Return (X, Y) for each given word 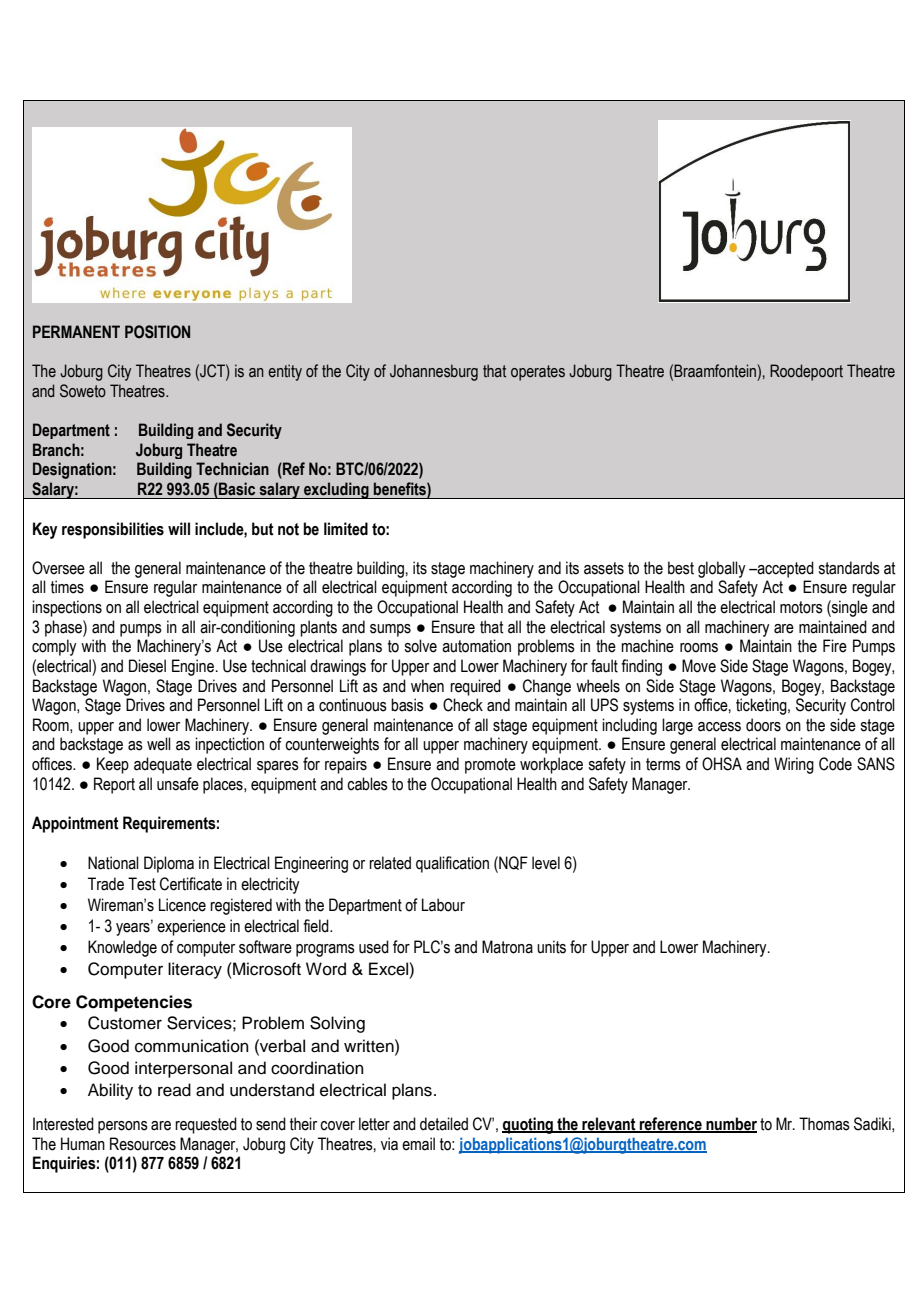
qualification (452, 864)
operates (538, 373)
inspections (67, 608)
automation (476, 646)
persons (123, 1127)
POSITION (157, 332)
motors (801, 607)
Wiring (794, 765)
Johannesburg (434, 372)
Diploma (169, 864)
